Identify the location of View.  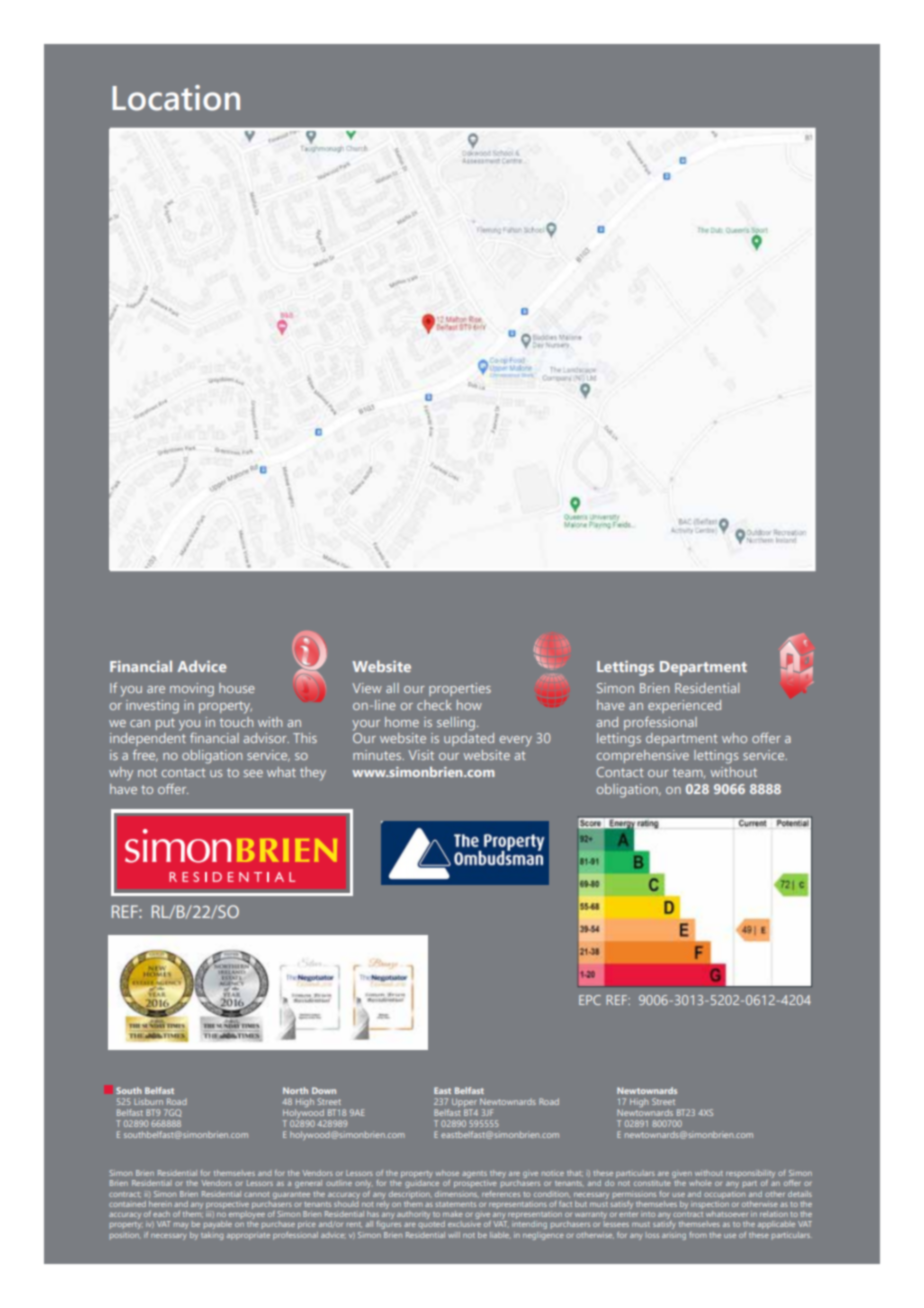
(367, 688).
